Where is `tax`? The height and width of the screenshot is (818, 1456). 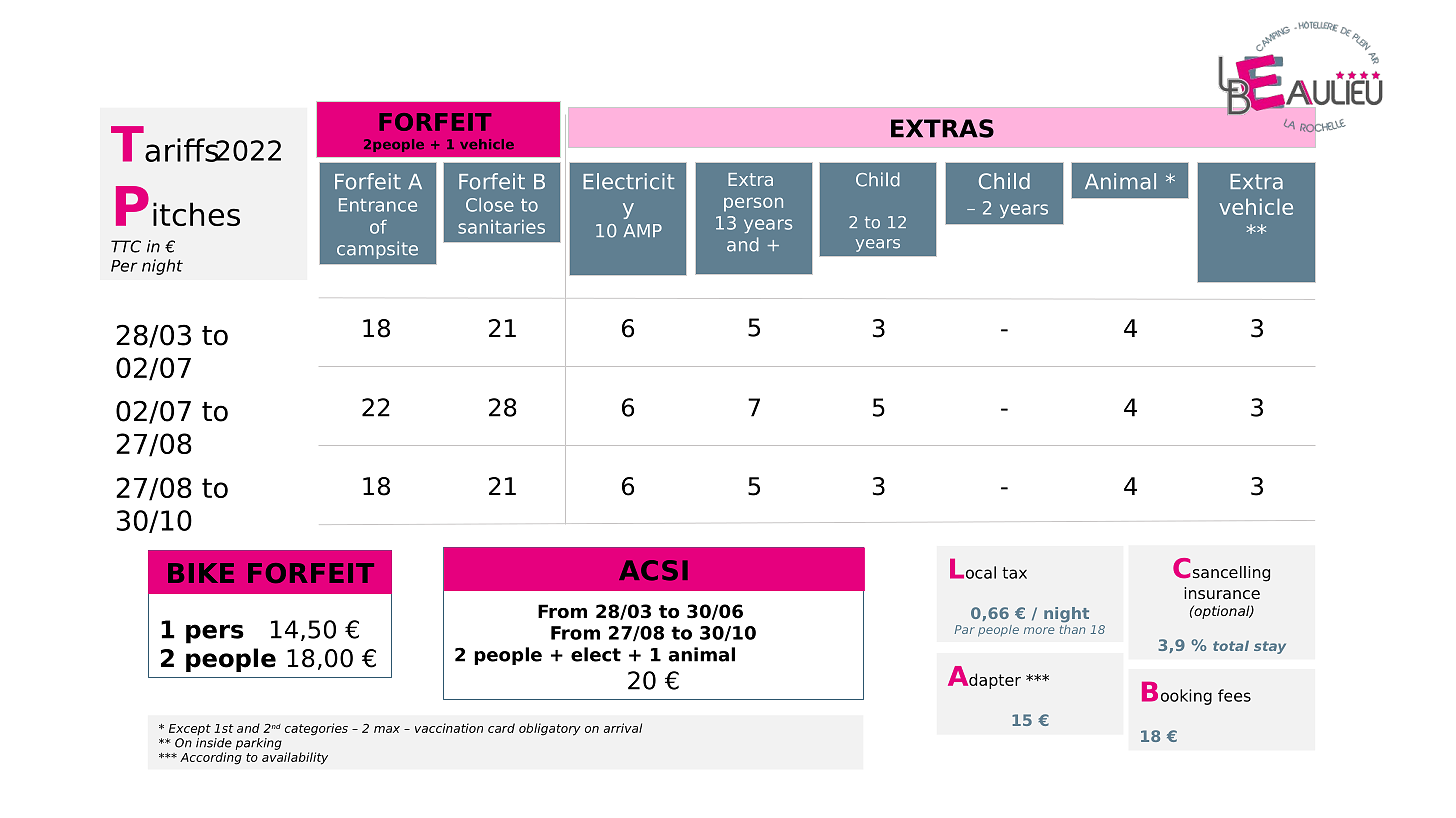 tax is located at coordinates (1014, 573).
